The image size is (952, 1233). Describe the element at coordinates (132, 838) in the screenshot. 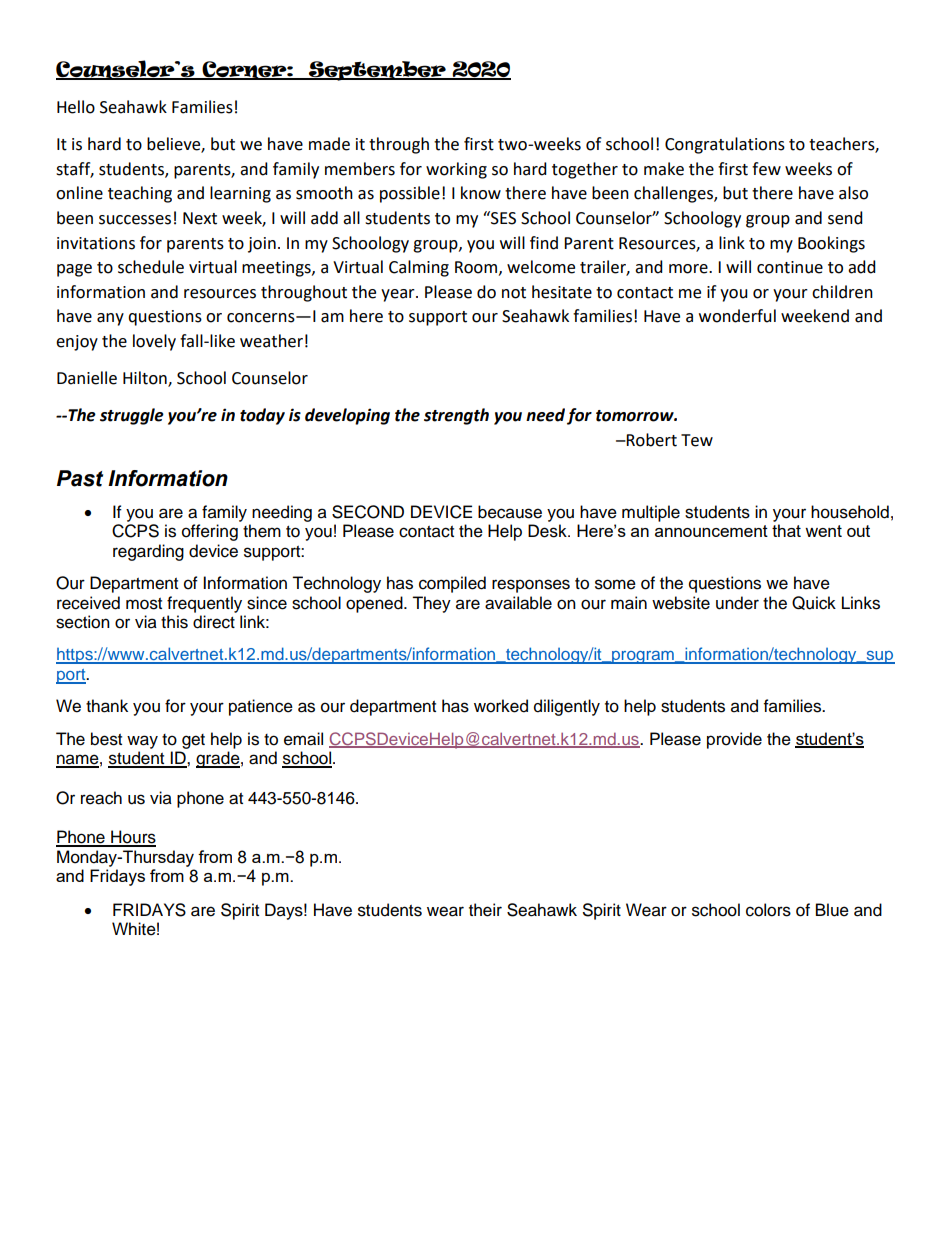

I see `Hours` at that location.
